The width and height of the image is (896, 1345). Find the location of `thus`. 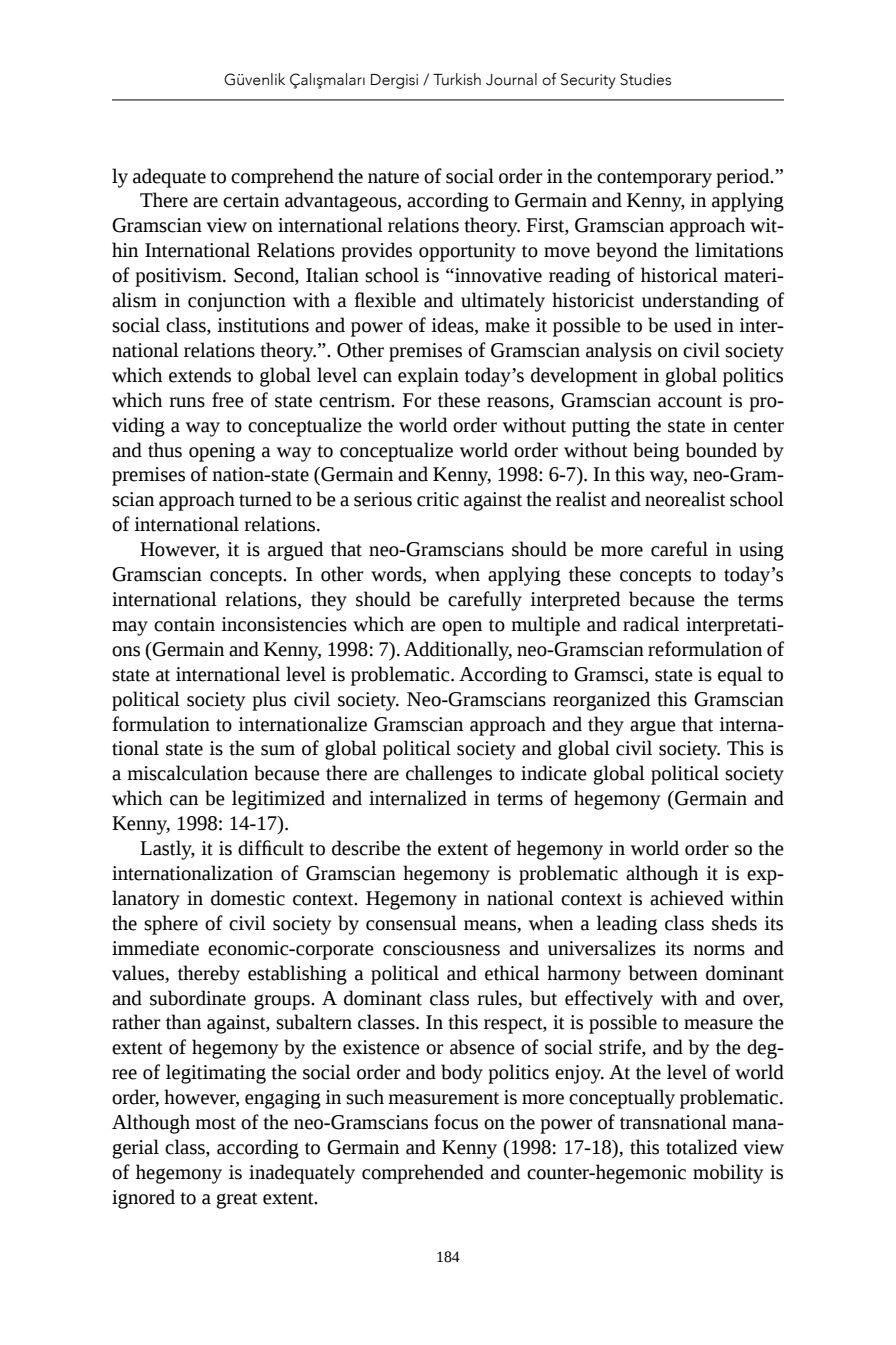

thus is located at coordinates (165, 450).
